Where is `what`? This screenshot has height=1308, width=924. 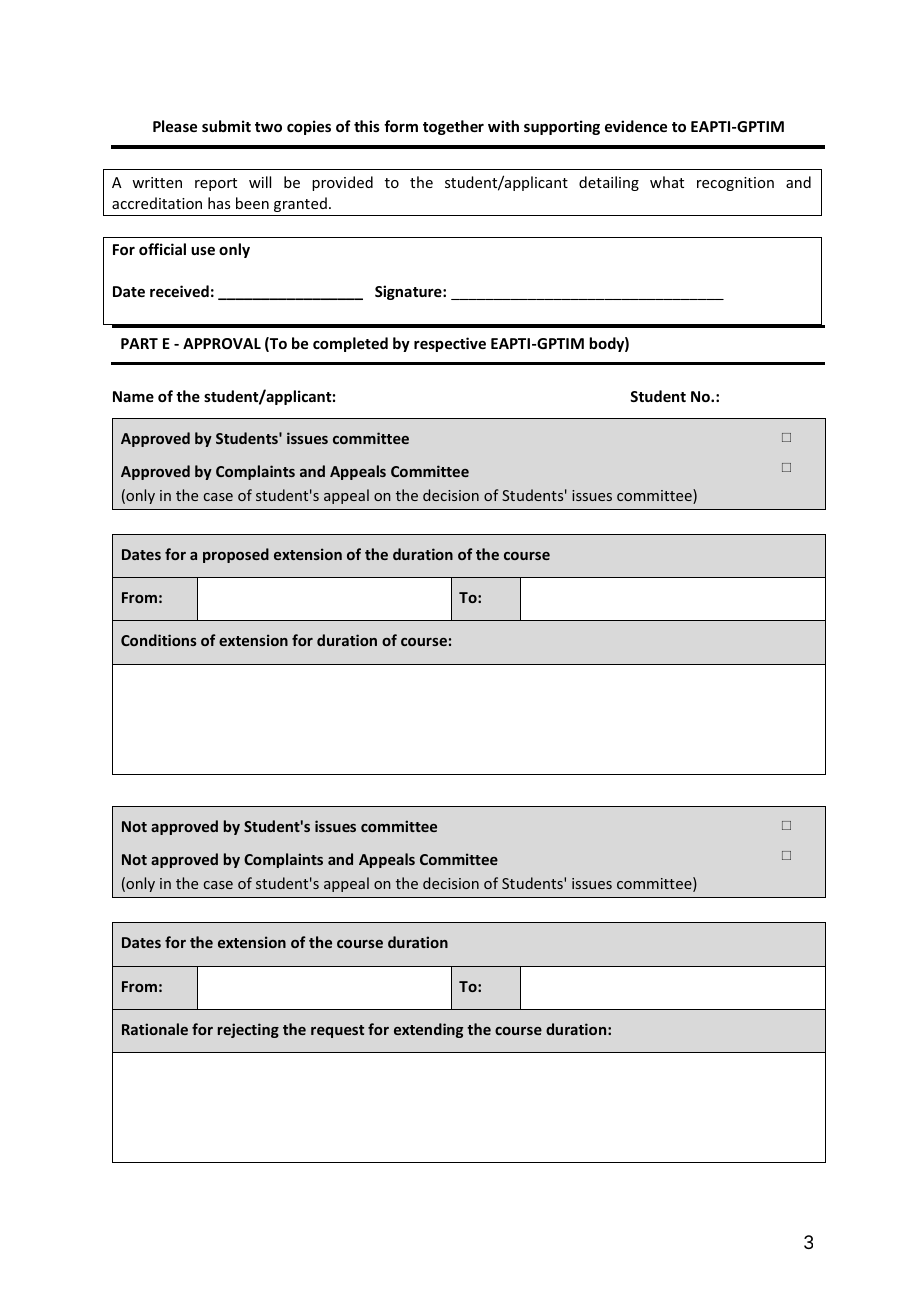 what is located at coordinates (667, 182).
